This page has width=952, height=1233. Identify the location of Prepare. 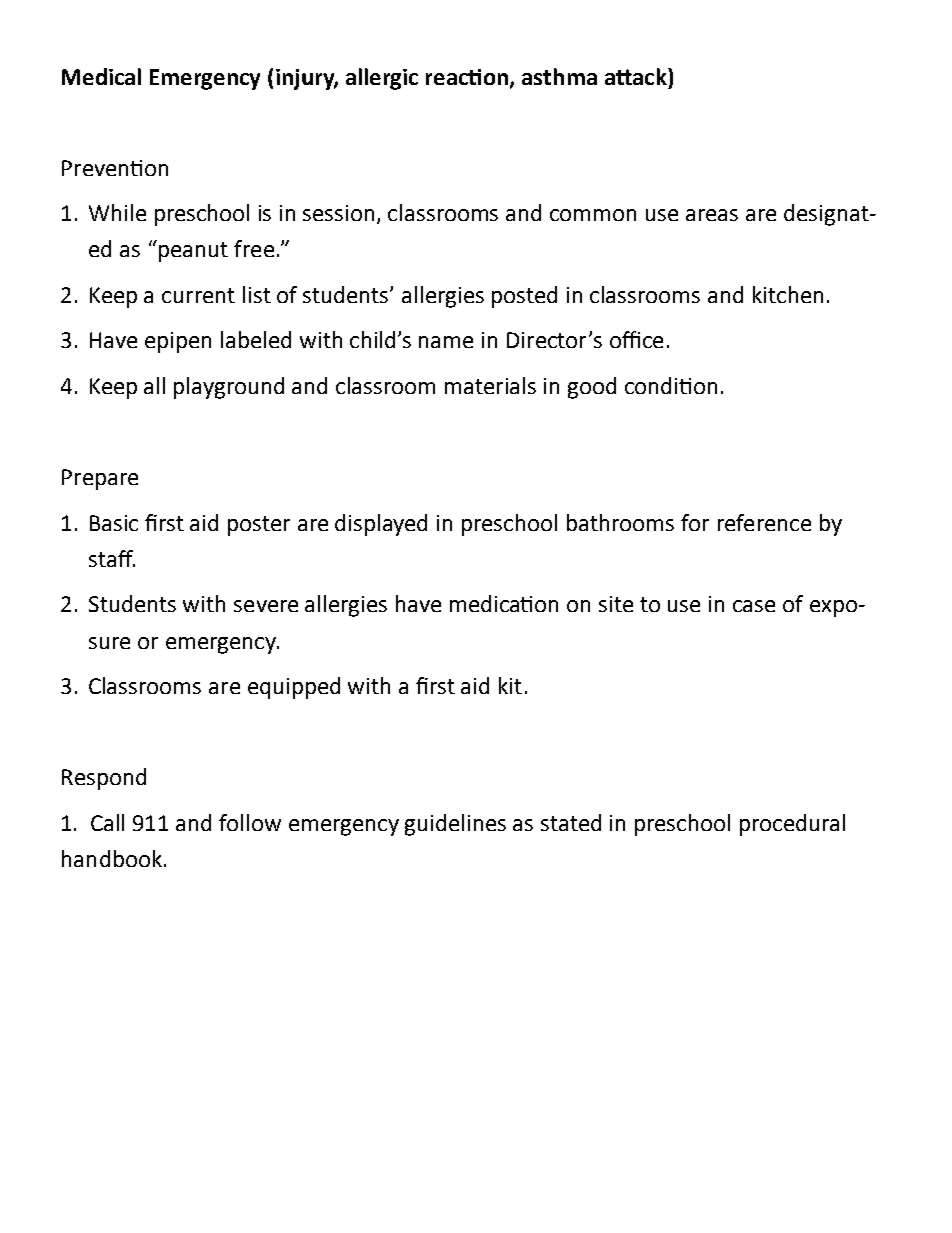
(100, 479).
